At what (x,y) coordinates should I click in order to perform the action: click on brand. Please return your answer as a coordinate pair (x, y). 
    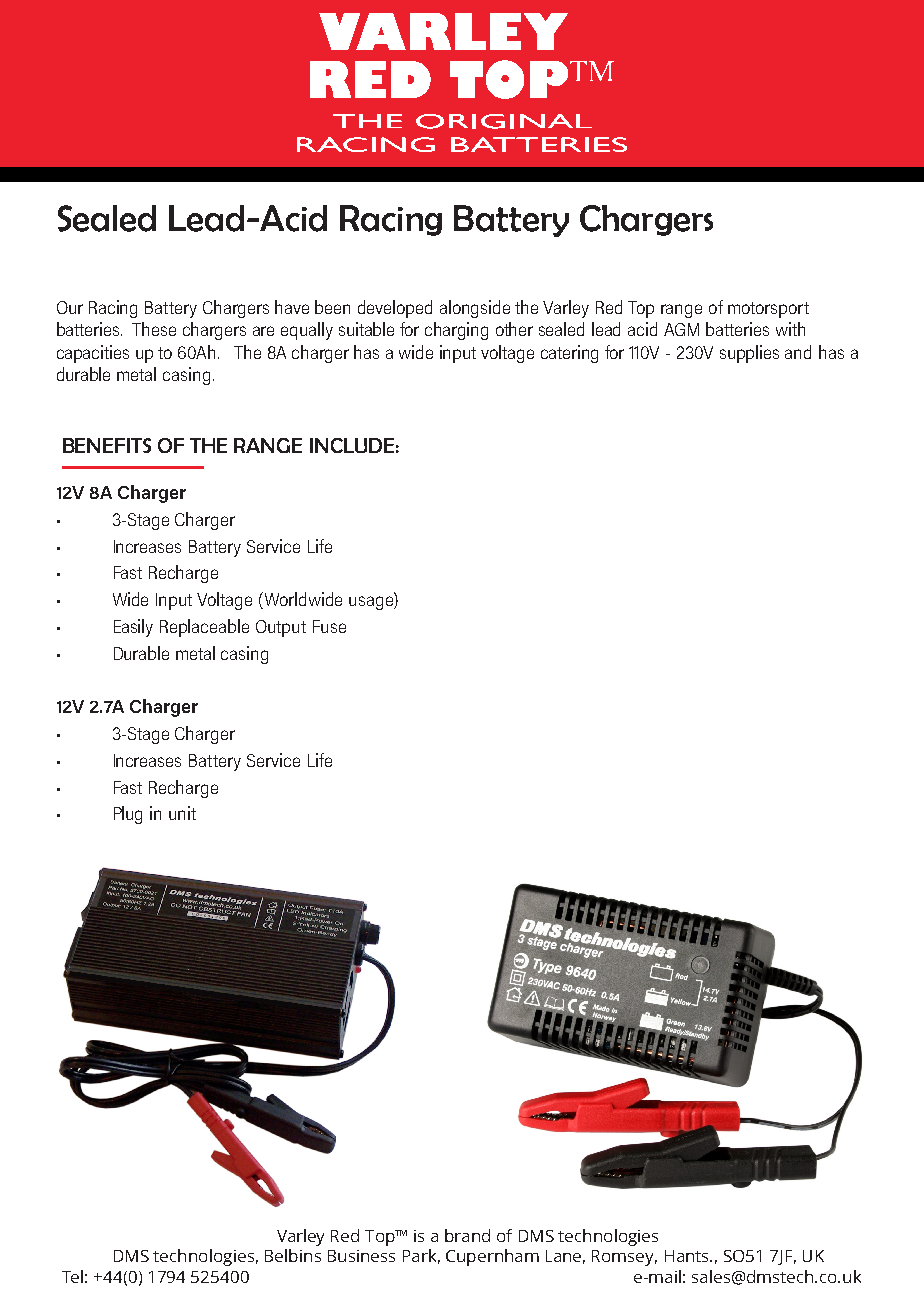
    Looking at the image, I should click on (467, 1235).
